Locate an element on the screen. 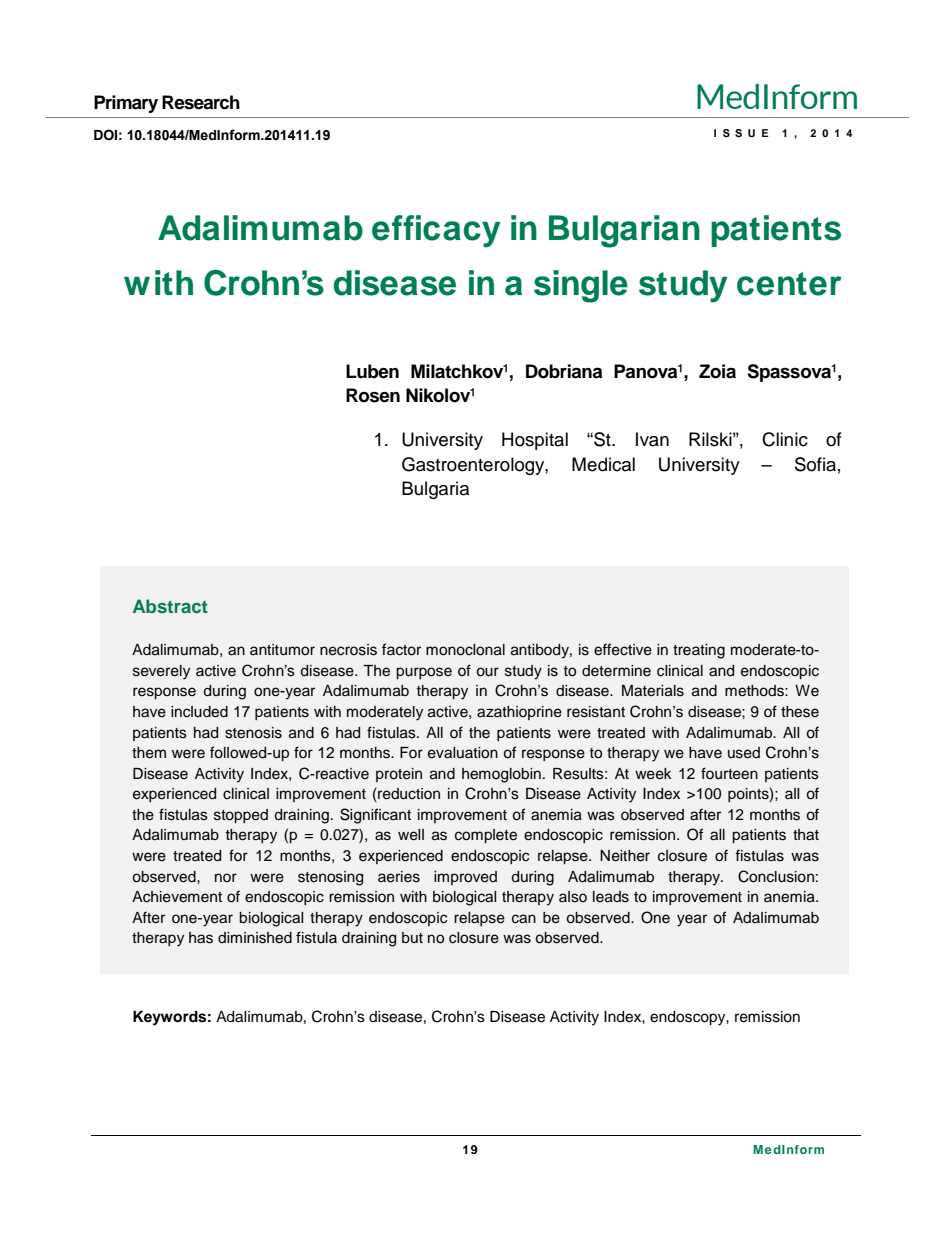  Rosen is located at coordinates (373, 395).
